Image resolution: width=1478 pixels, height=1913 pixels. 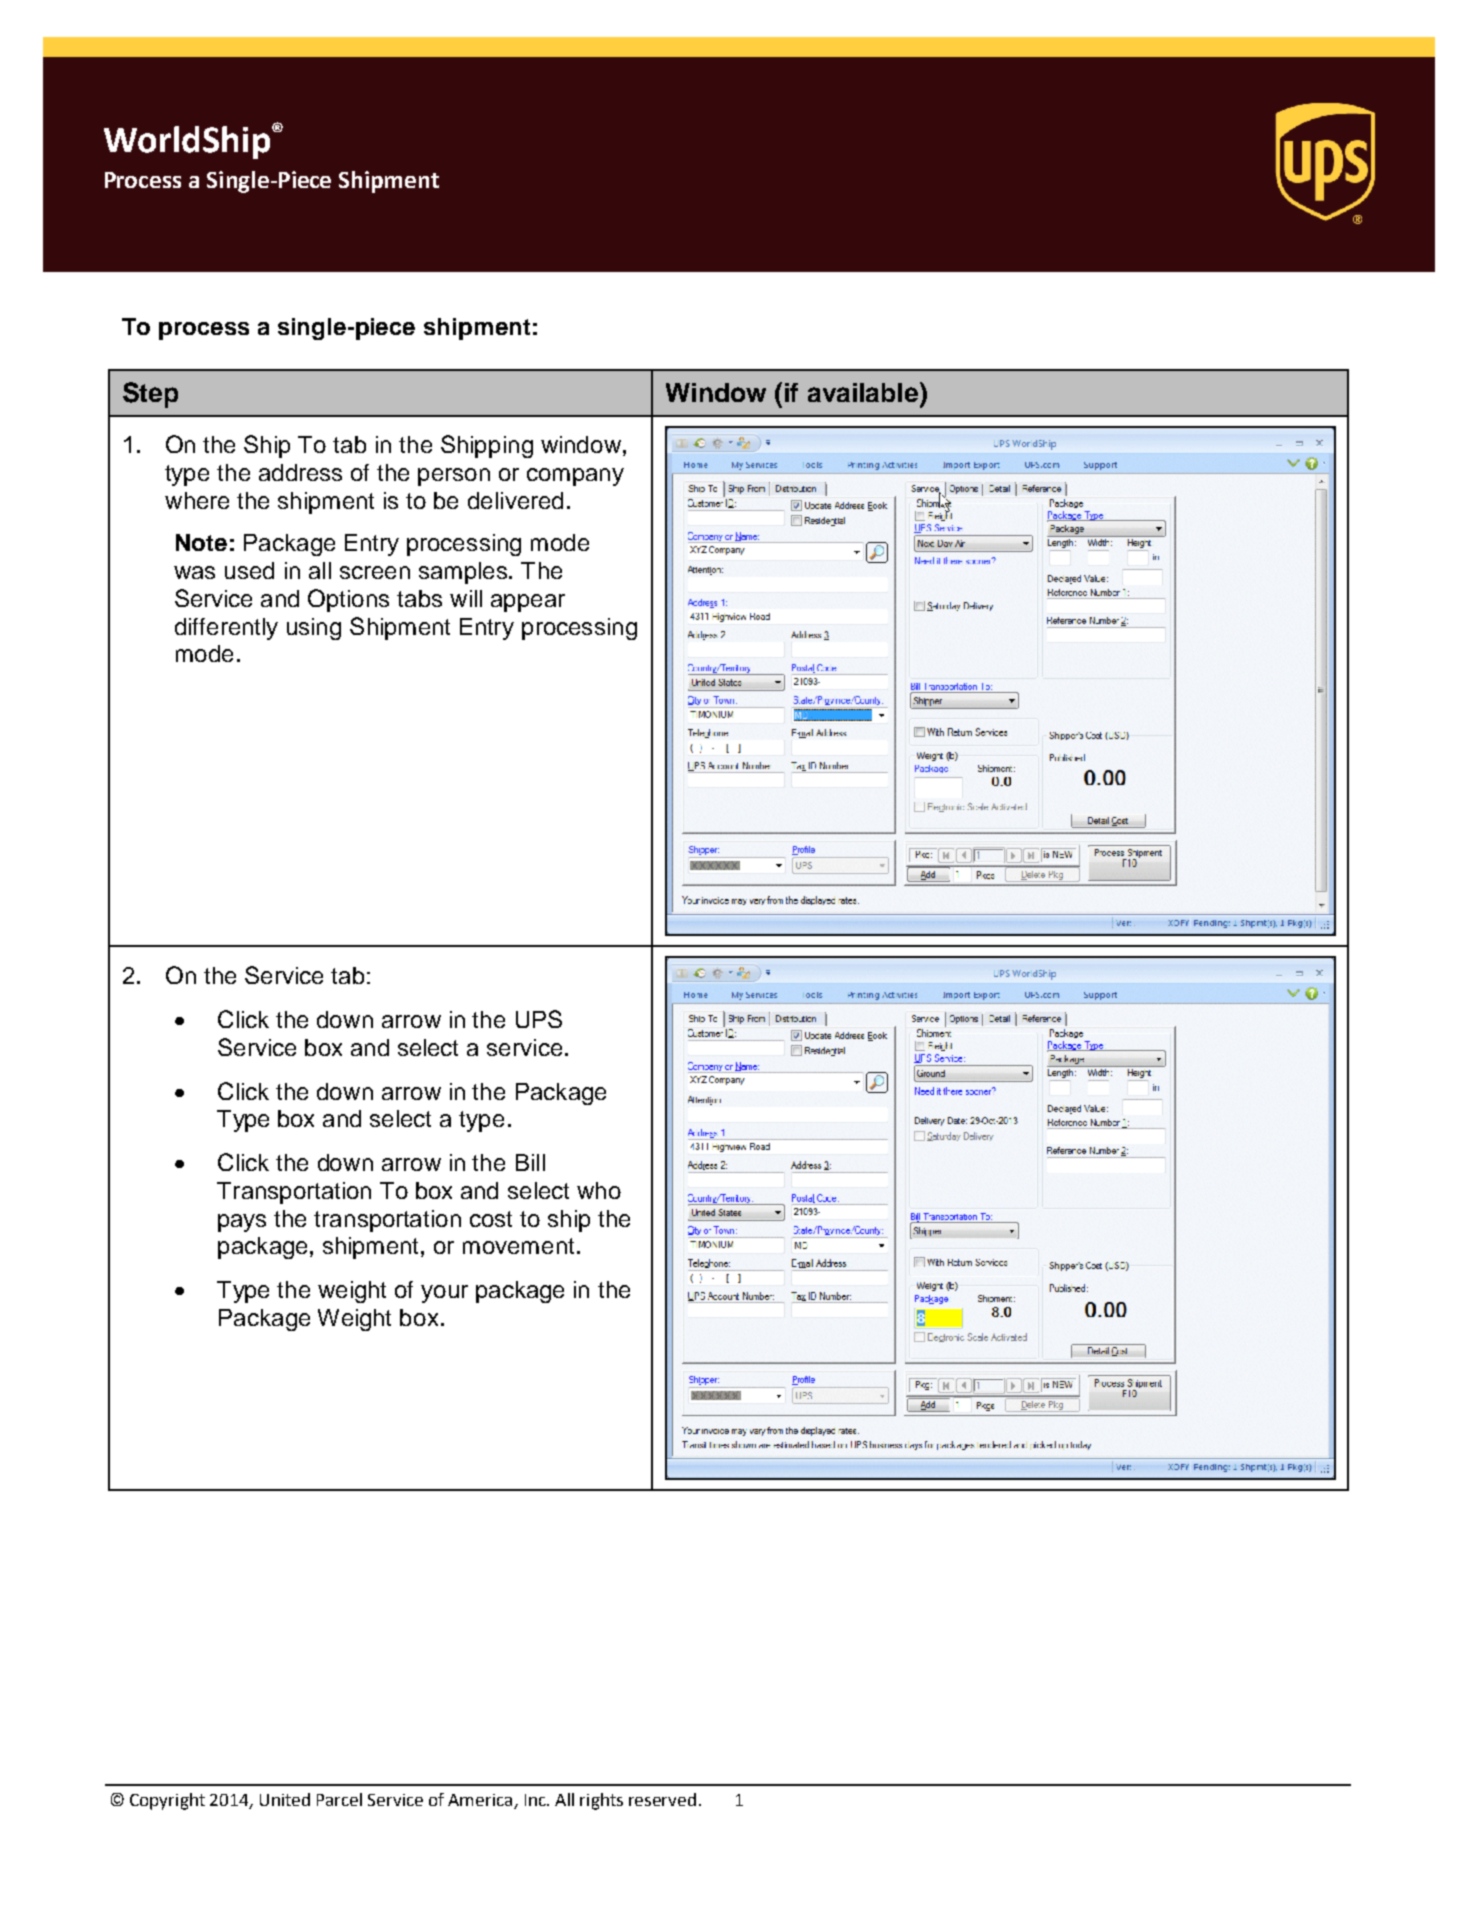 What do you see at coordinates (518, 1246) in the screenshot?
I see `movement` at bounding box center [518, 1246].
